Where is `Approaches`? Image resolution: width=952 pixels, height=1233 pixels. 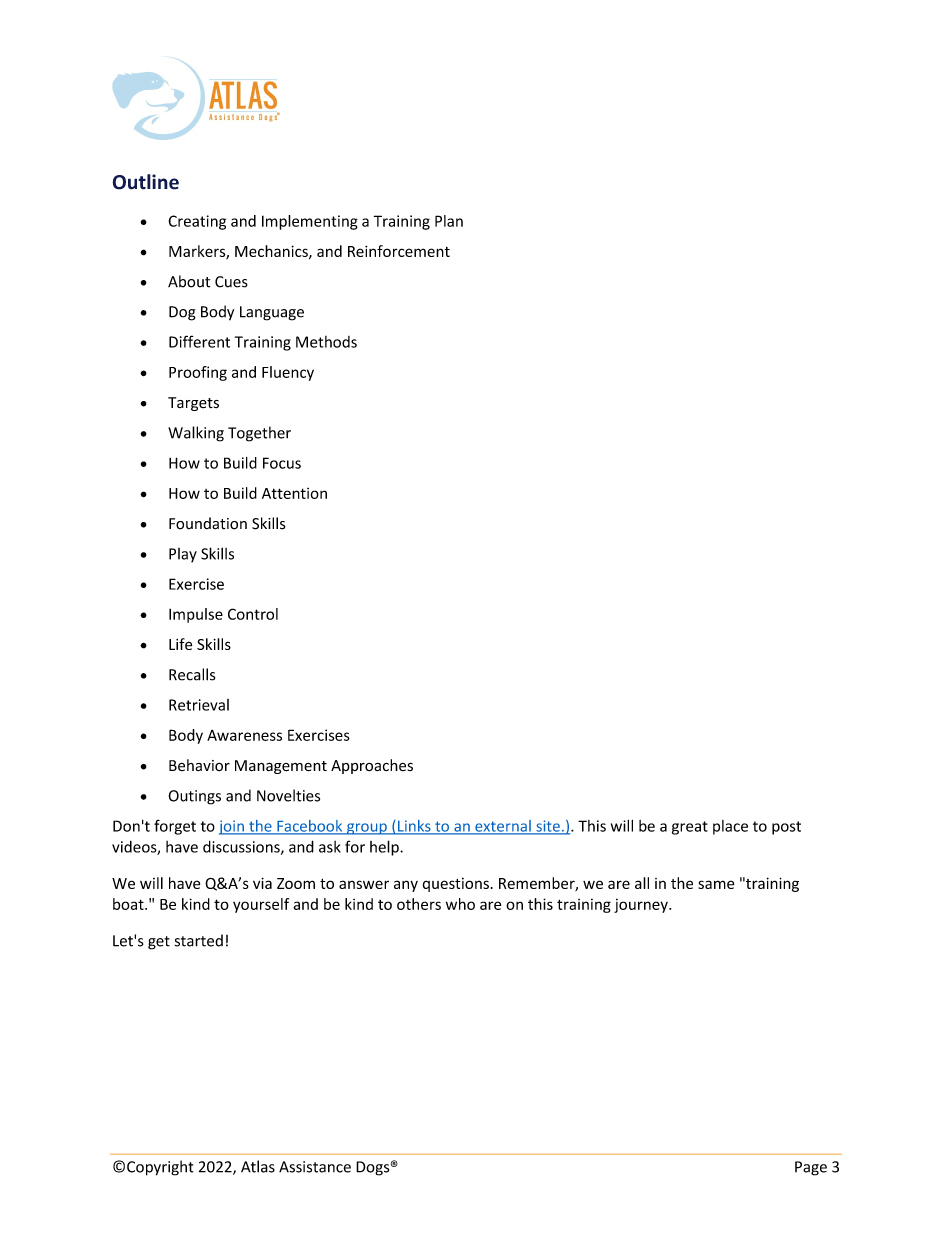
Approaches is located at coordinates (372, 766).
